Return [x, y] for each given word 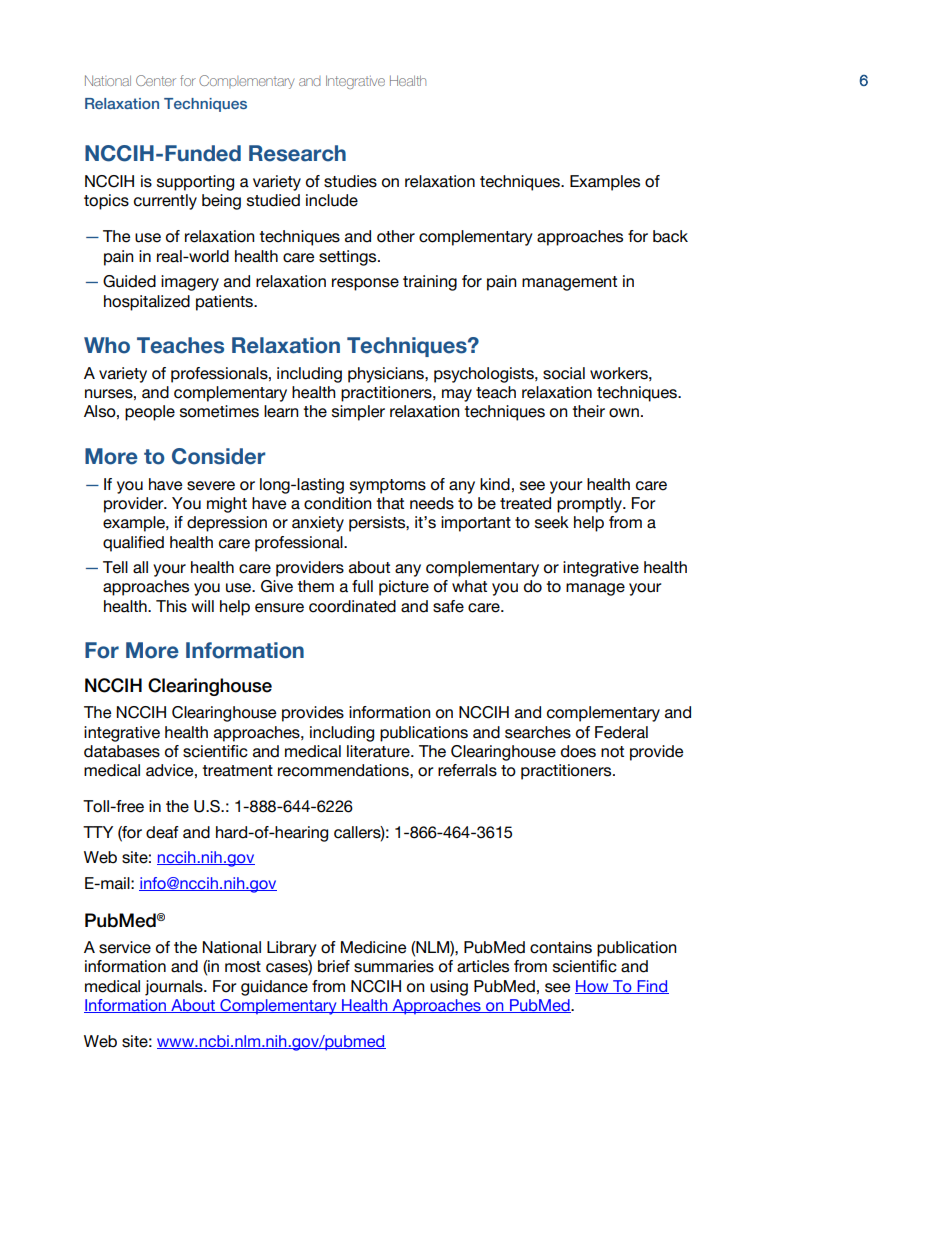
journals [175, 988]
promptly [590, 505]
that [390, 503]
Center [156, 80]
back [670, 236]
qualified [133, 544]
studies [350, 181]
